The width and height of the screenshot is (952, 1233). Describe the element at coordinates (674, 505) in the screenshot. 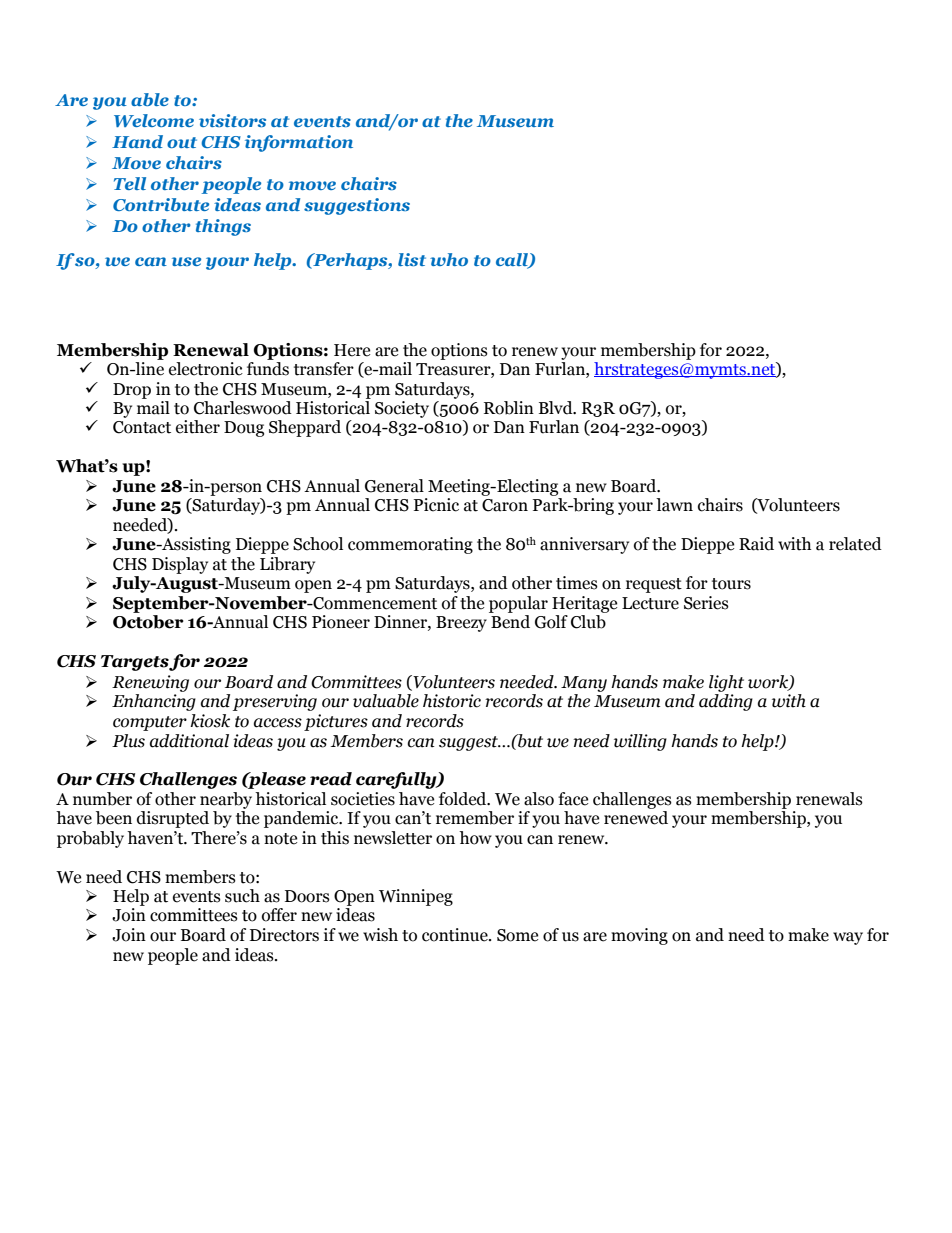

I see `lawn` at that location.
